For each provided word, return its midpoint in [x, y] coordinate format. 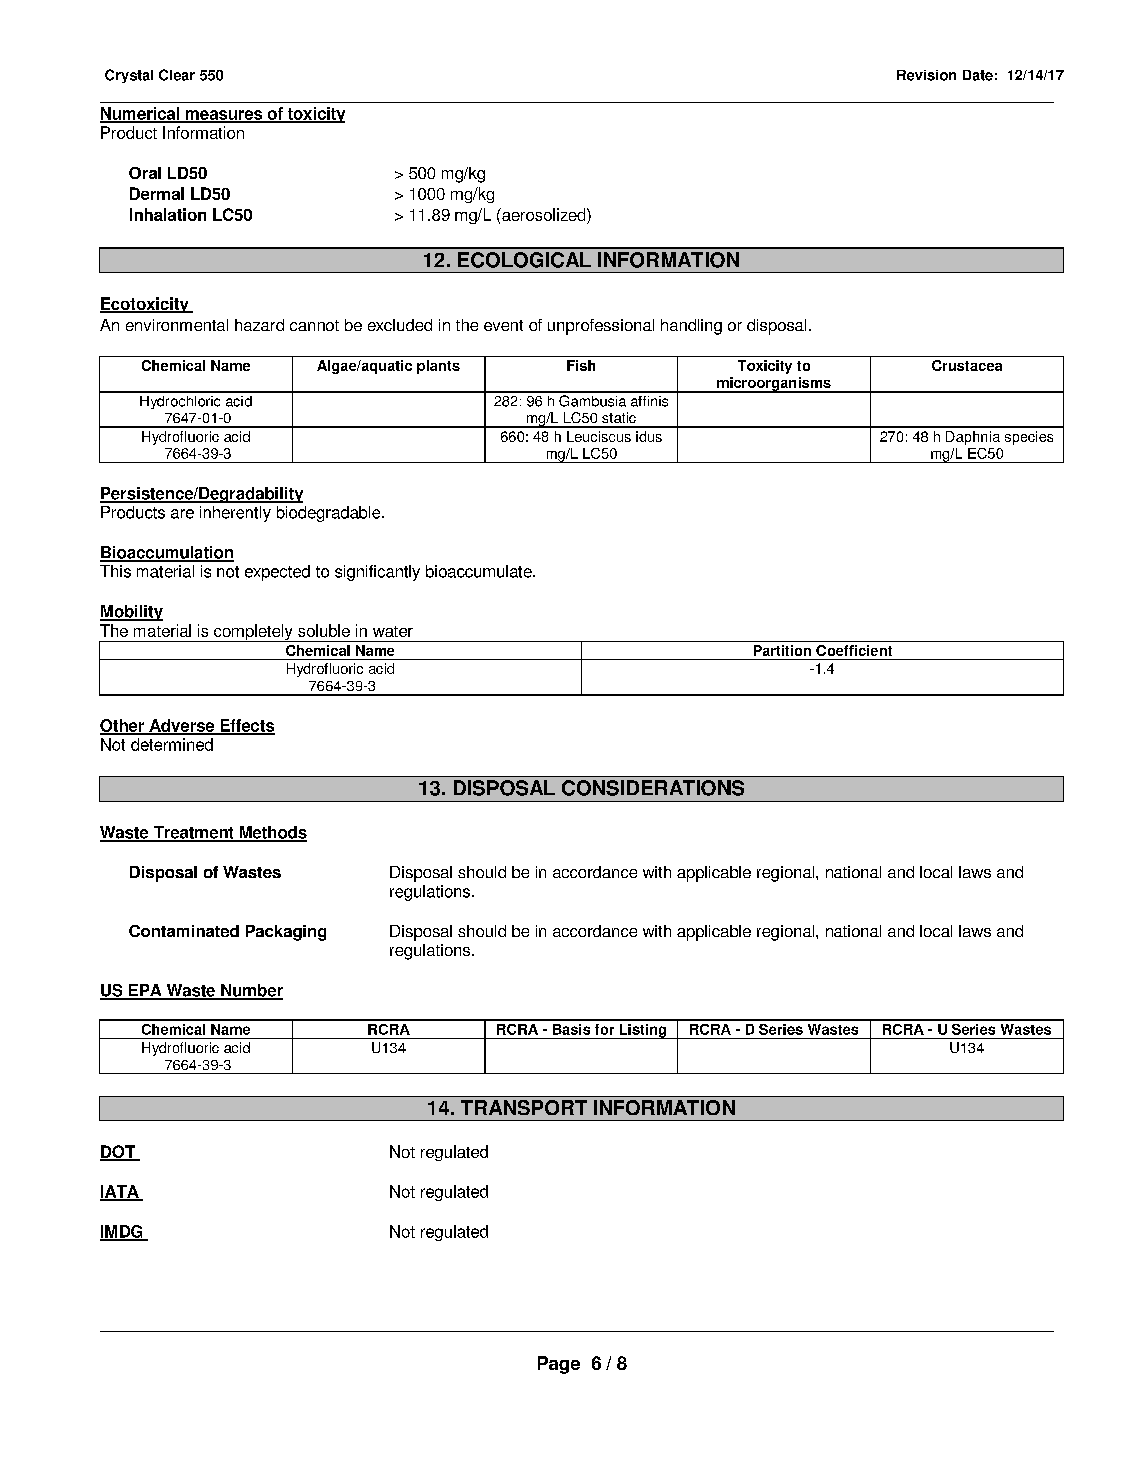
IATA [120, 1192]
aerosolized [544, 214]
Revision [926, 75]
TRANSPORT [524, 1107]
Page [559, 1365]
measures [224, 116]
